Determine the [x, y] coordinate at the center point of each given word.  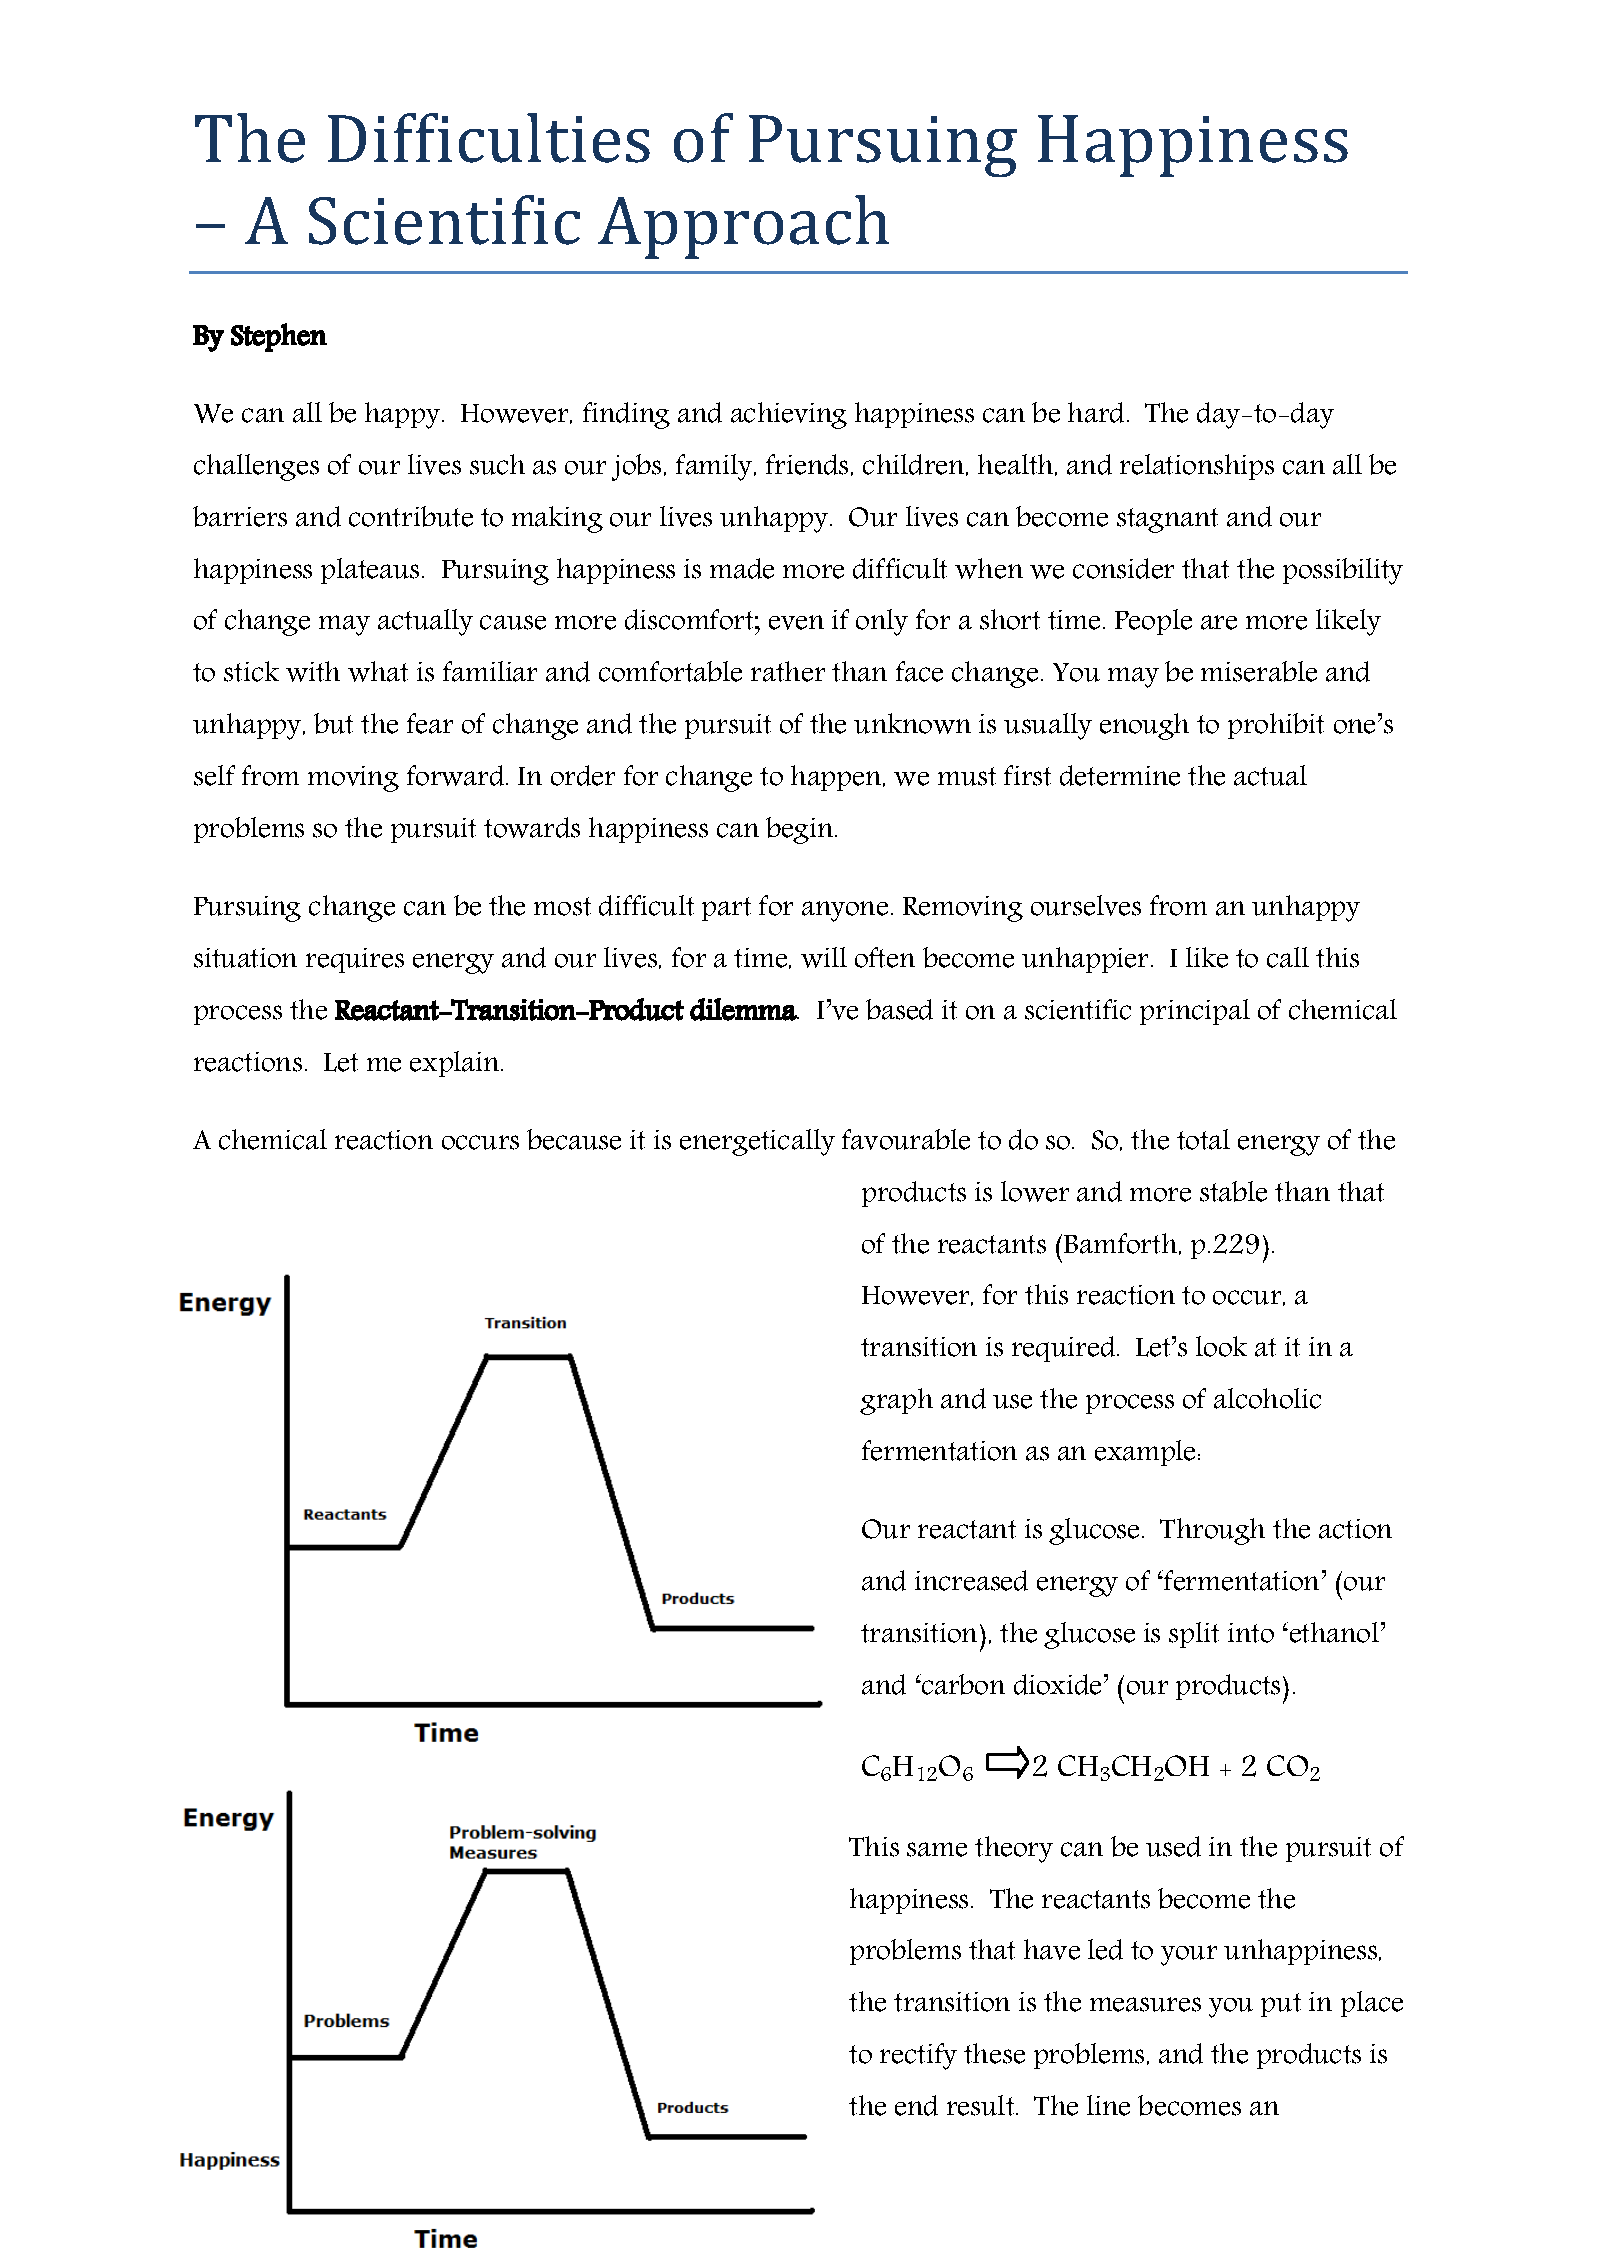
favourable [906, 1139]
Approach [743, 227]
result [982, 2105]
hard [1096, 412]
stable [1233, 1191]
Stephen [279, 337]
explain [456, 1064]
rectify [918, 2056]
